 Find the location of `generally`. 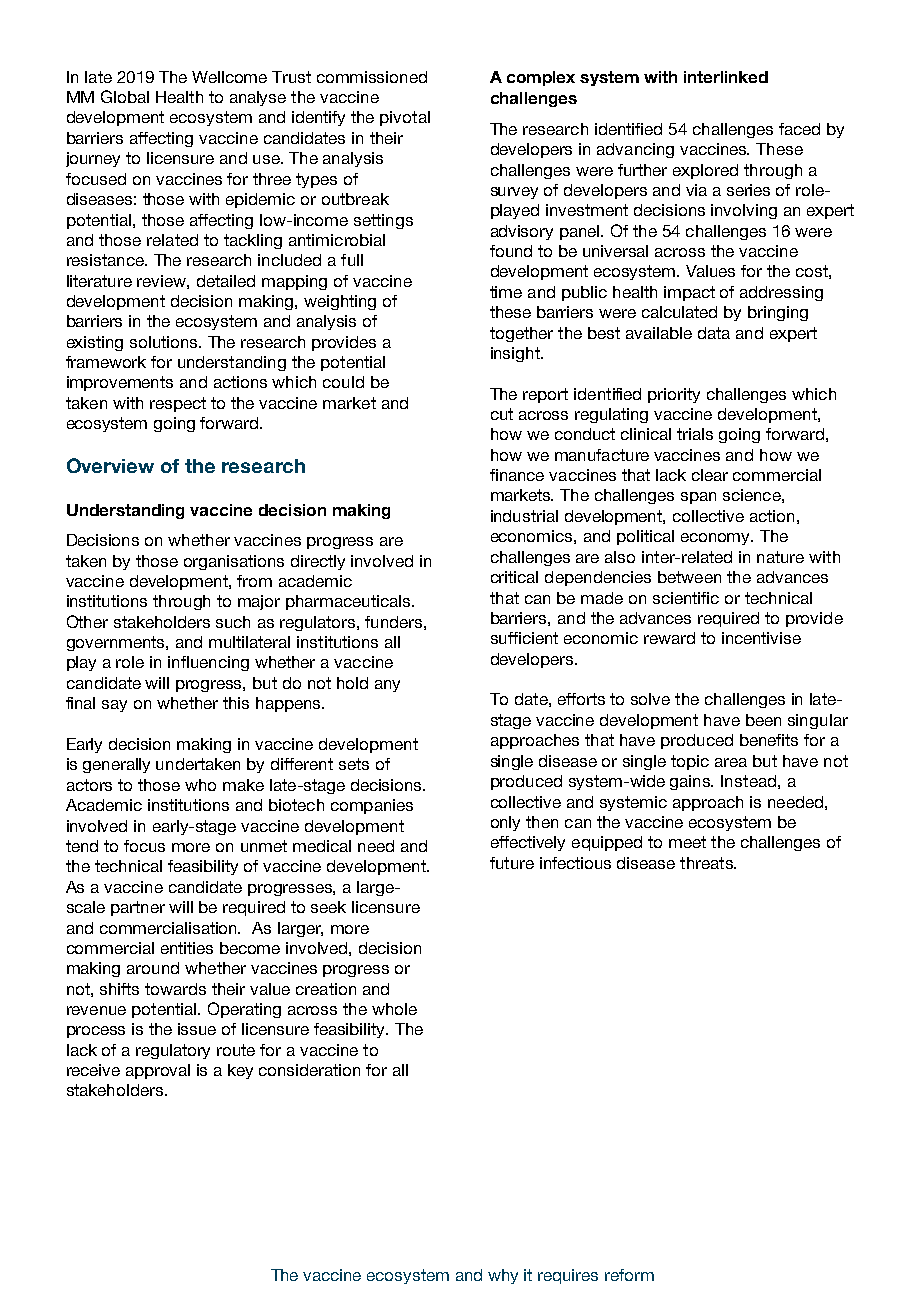

generally is located at coordinates (116, 765).
